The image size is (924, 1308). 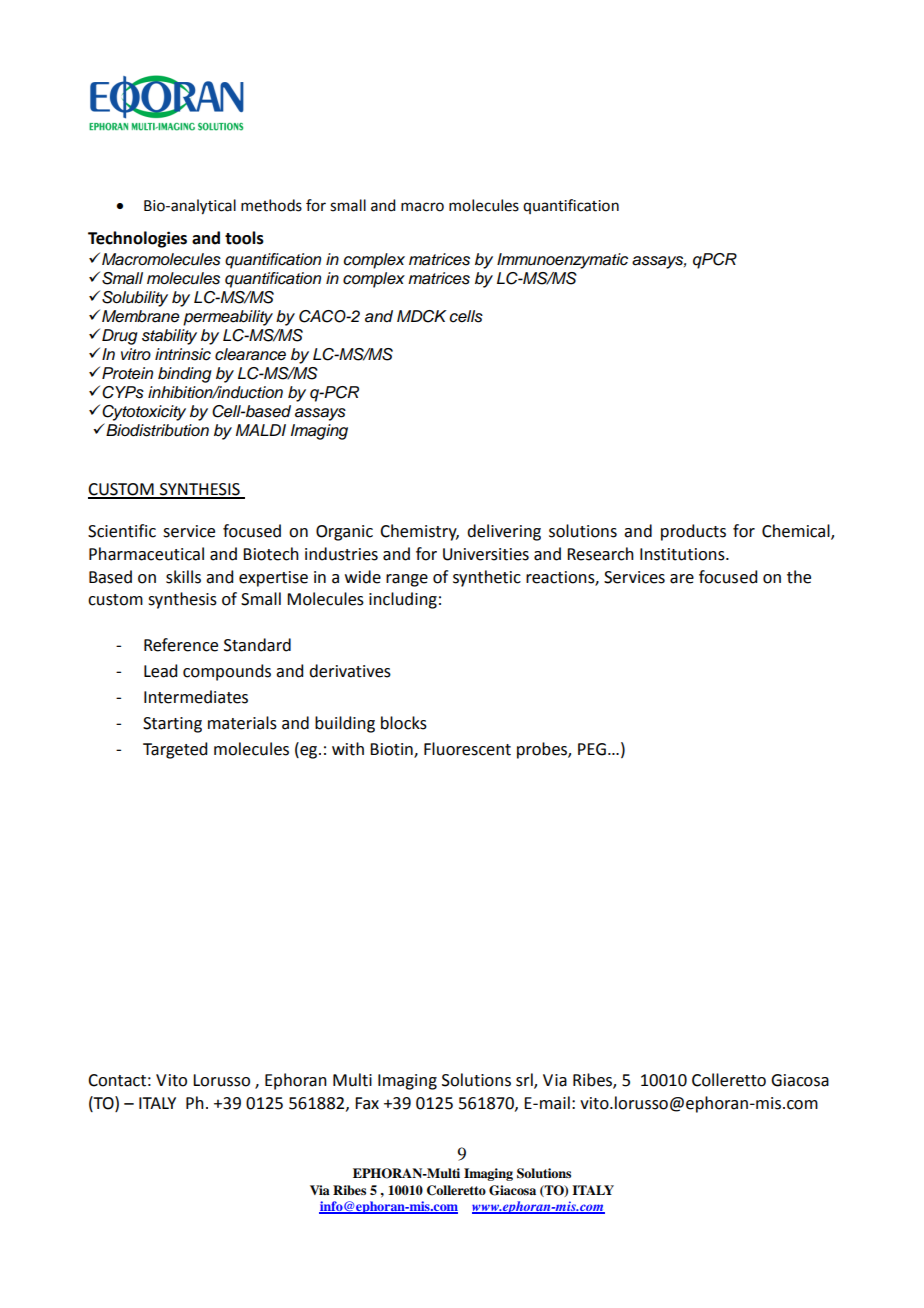 I want to click on Chemical, so click(x=797, y=532).
